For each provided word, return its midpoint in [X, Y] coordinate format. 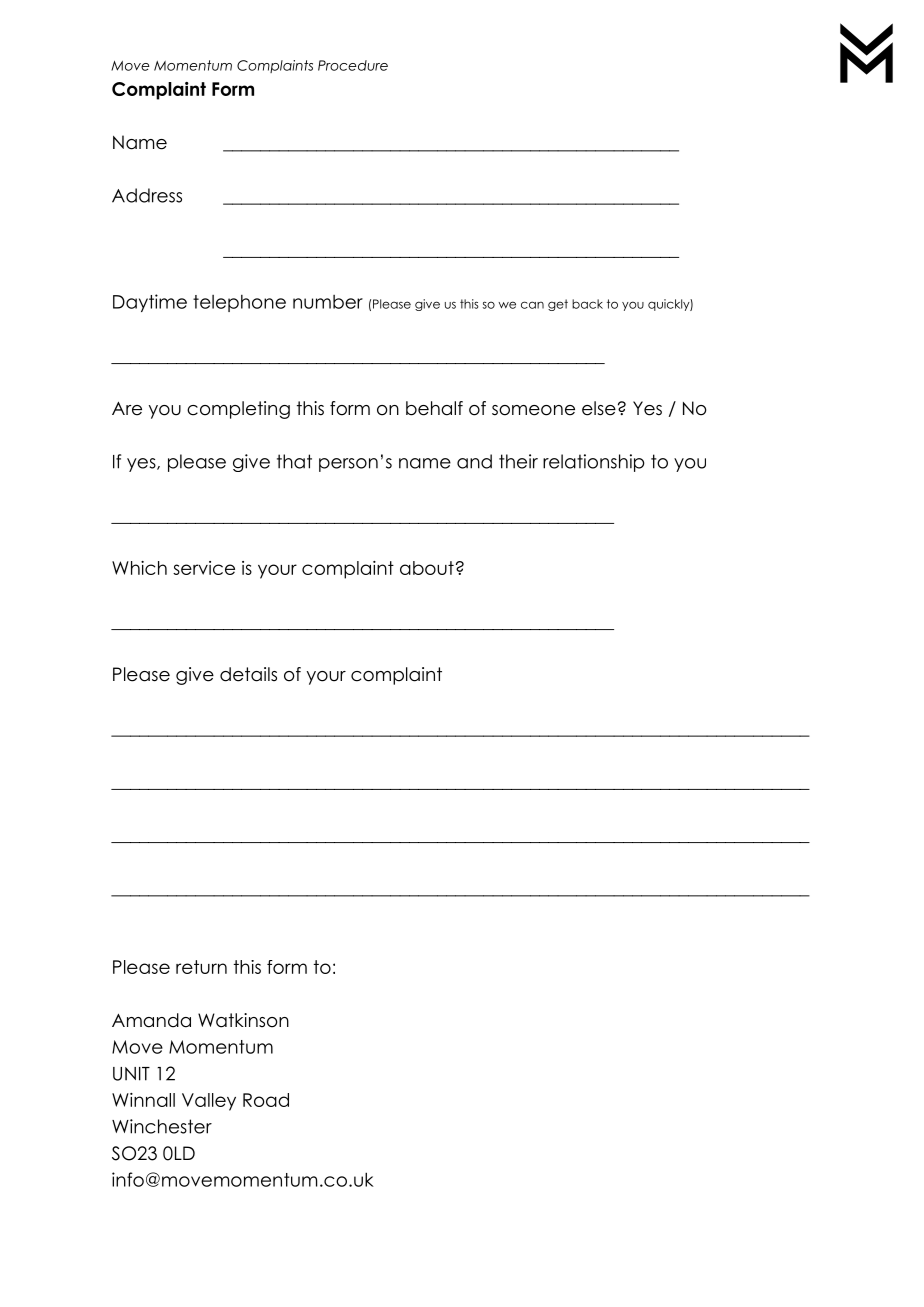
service [204, 568]
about [427, 568]
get [558, 305]
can [532, 305]
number [328, 302]
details [248, 674]
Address [147, 195]
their [518, 461]
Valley [209, 1102]
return [201, 967]
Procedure [353, 65]
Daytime [150, 303]
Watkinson [243, 1020]
